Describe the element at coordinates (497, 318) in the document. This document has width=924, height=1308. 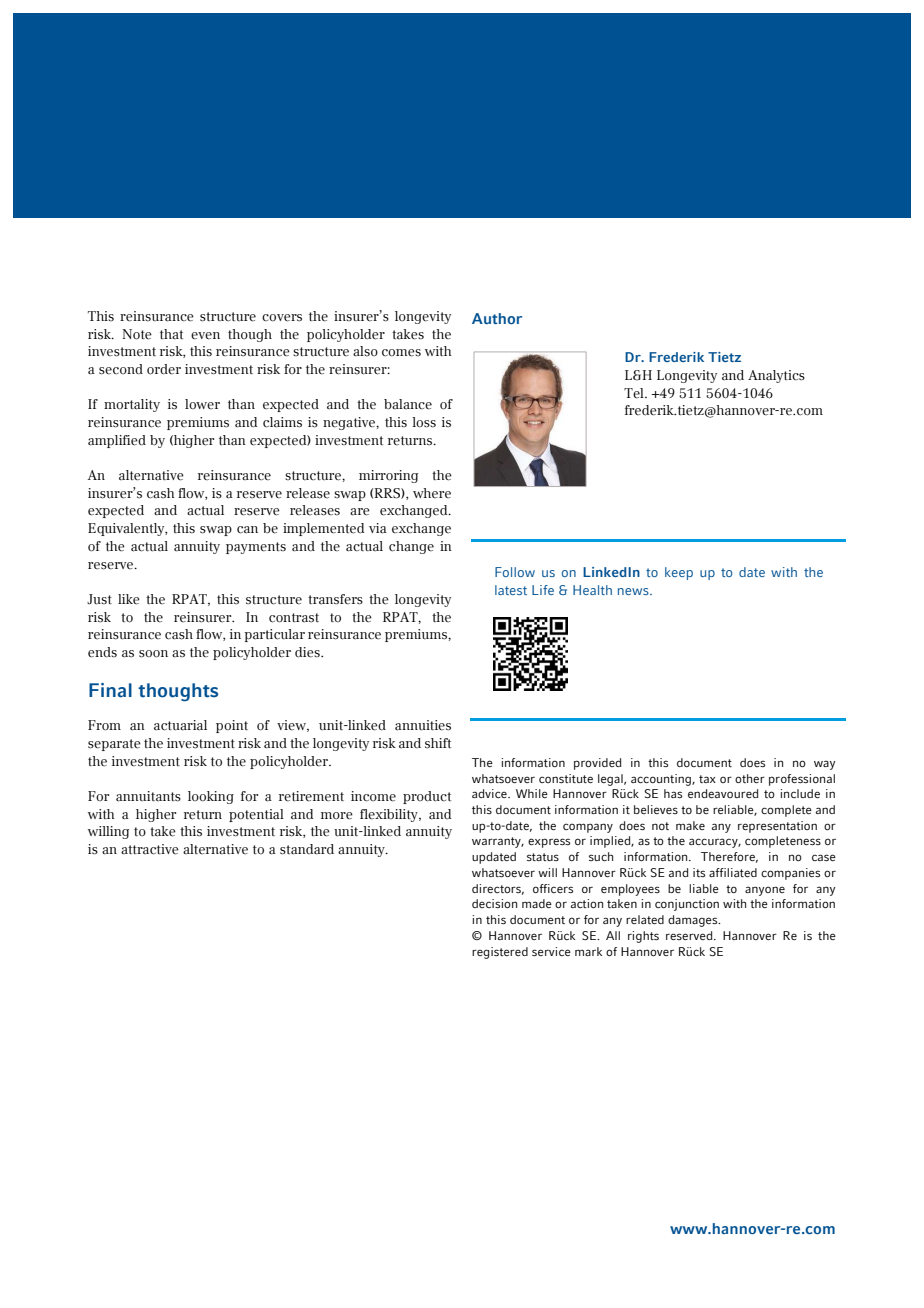
I see `Author` at that location.
